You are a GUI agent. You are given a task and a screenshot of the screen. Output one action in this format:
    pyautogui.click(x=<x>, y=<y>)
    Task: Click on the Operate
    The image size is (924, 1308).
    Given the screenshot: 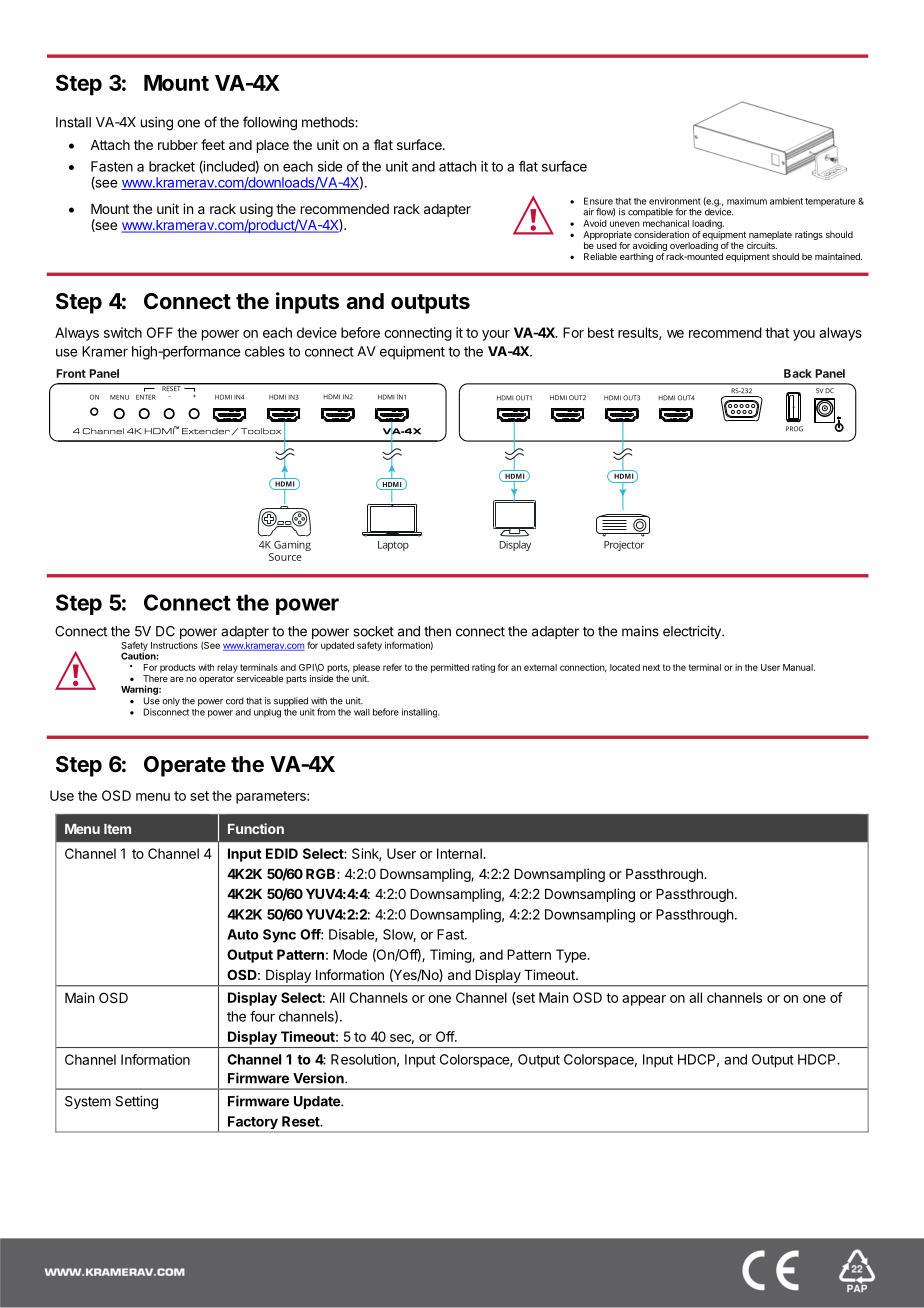 What is the action you would take?
    pyautogui.click(x=185, y=766)
